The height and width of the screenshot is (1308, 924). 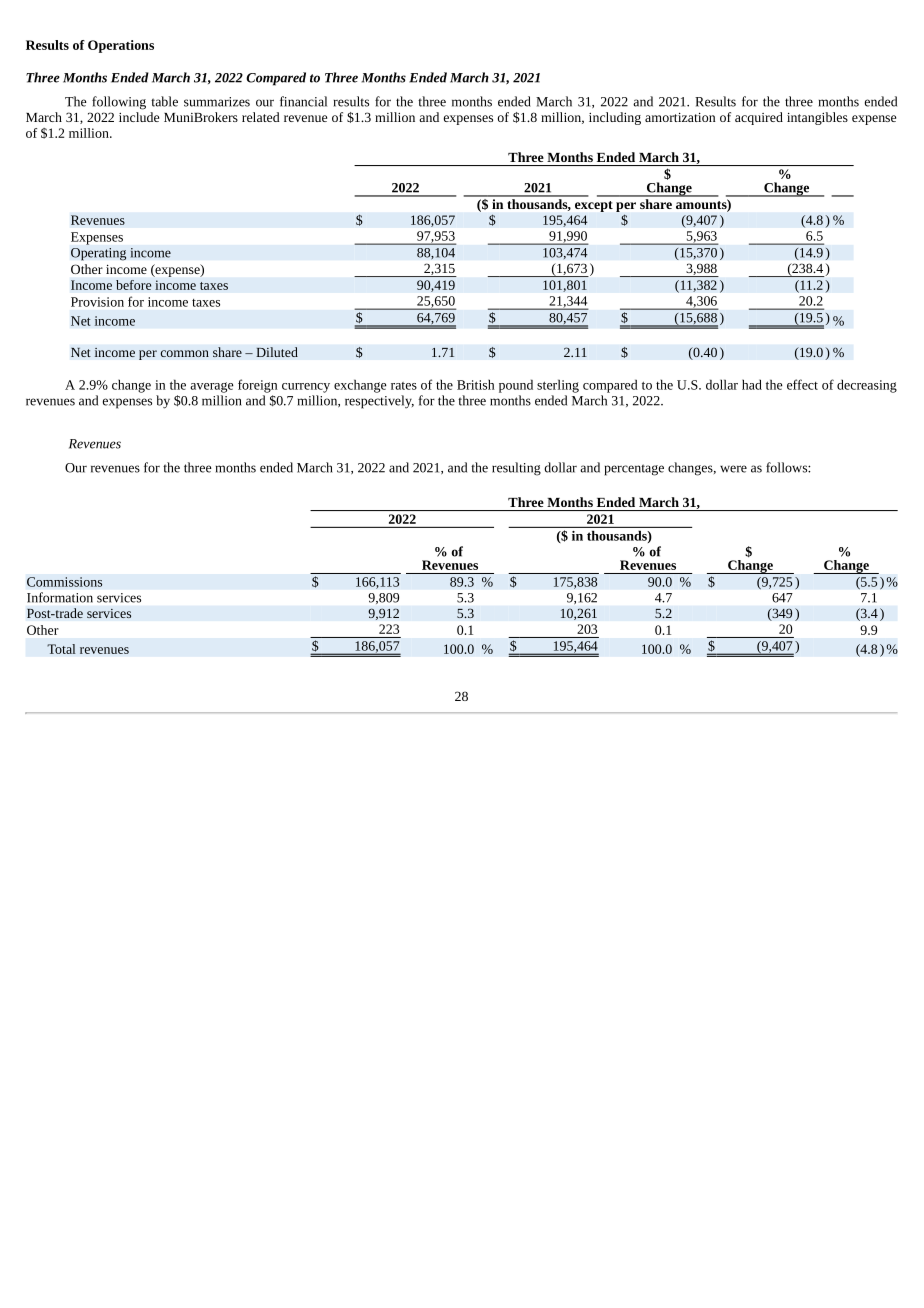 I want to click on Operations, so click(x=121, y=46).
